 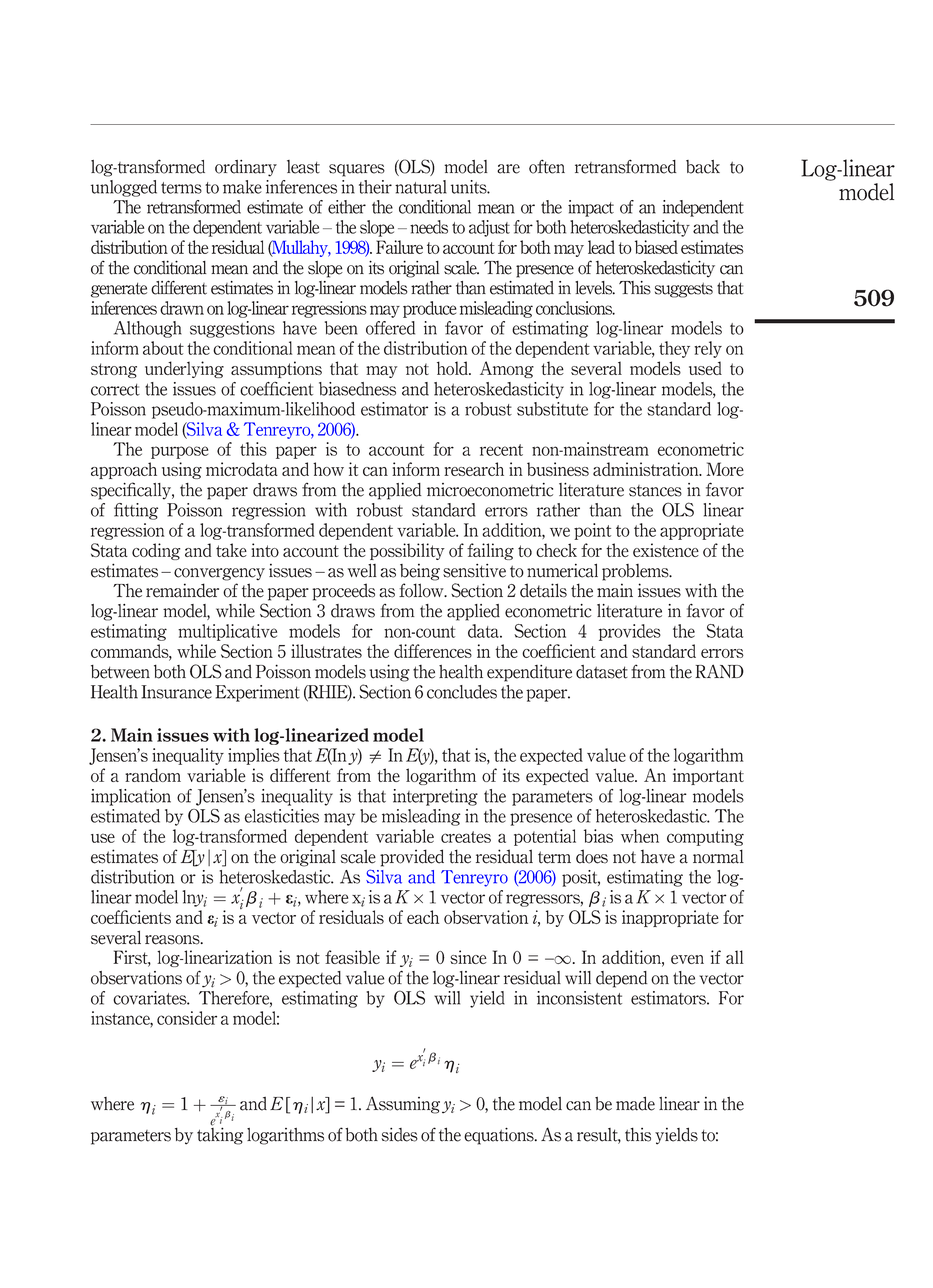 I want to click on taking, so click(x=220, y=1135).
